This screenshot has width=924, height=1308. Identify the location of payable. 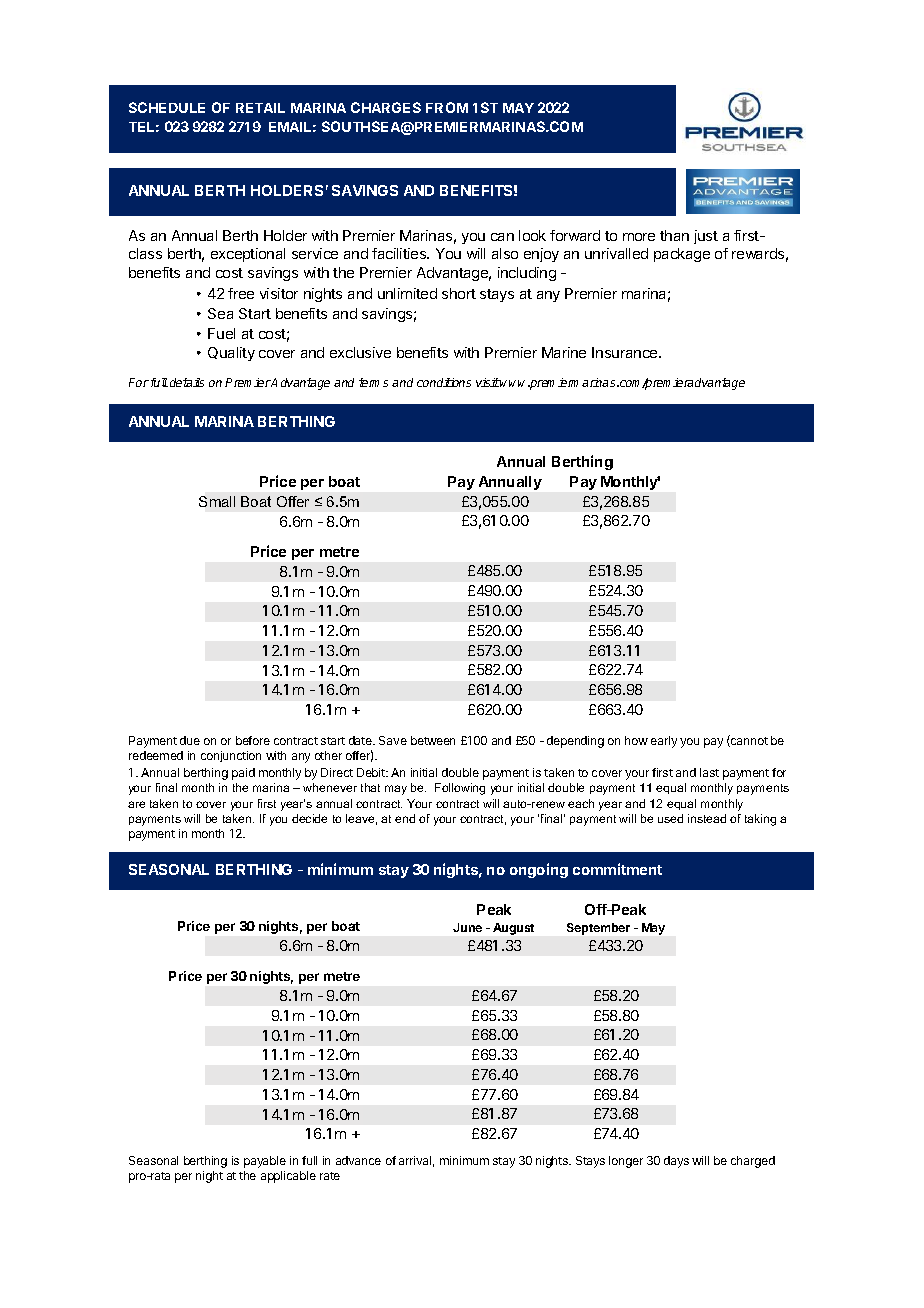
(265, 1162).
